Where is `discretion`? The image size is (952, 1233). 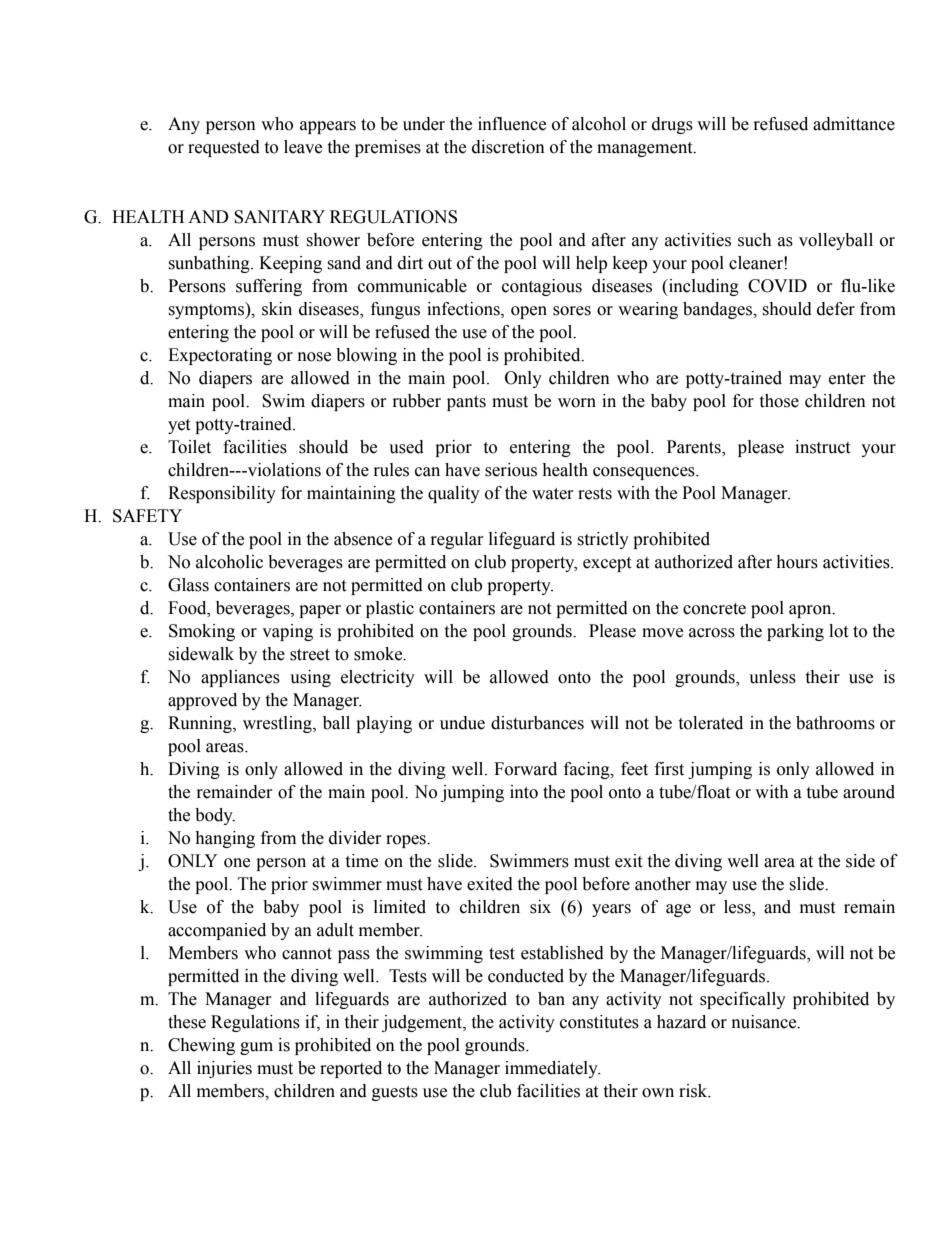 discretion is located at coordinates (508, 147).
